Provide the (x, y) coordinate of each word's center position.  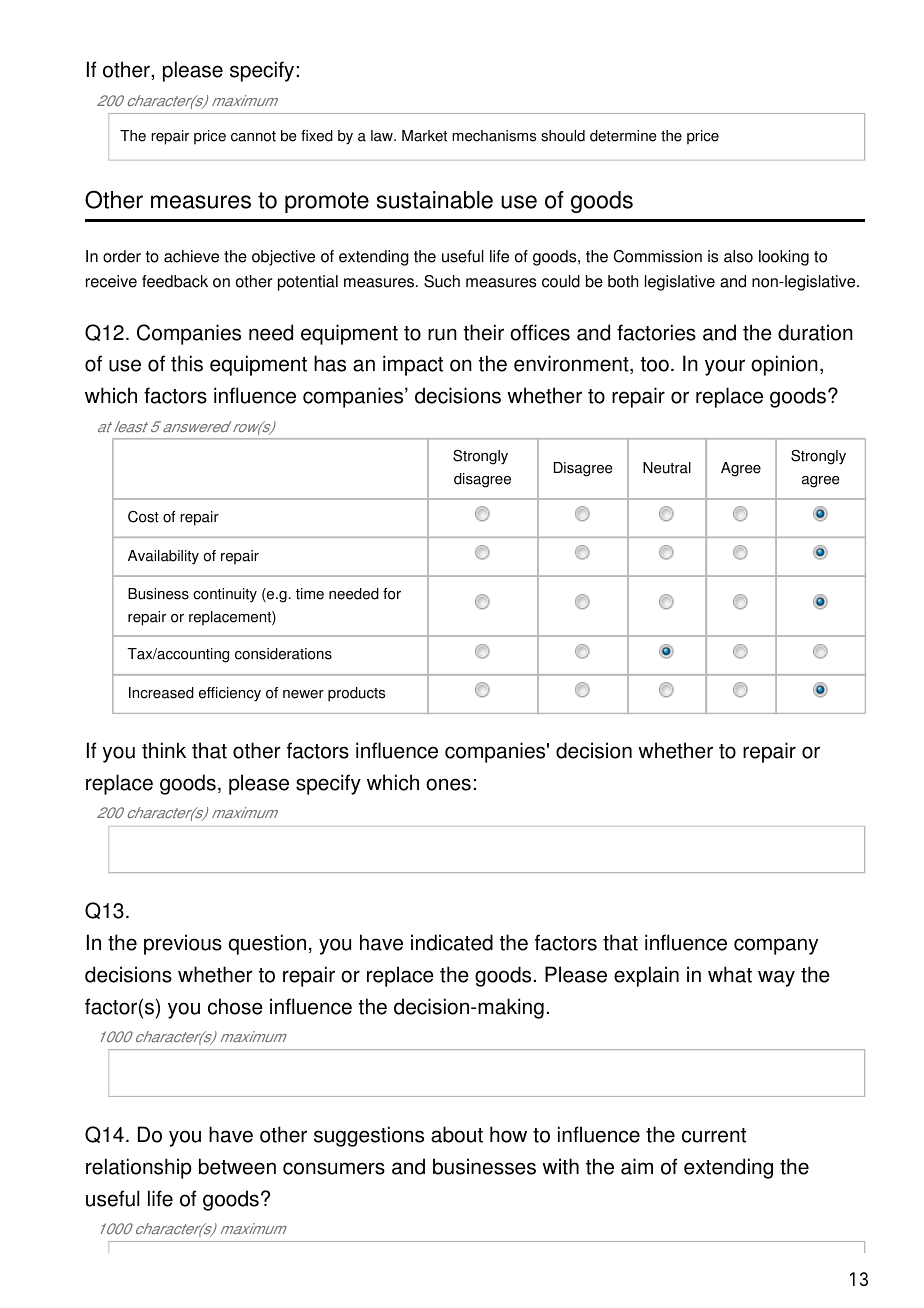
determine (623, 136)
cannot (253, 136)
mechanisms (494, 136)
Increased (161, 693)
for (392, 594)
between (237, 1166)
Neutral (667, 468)
